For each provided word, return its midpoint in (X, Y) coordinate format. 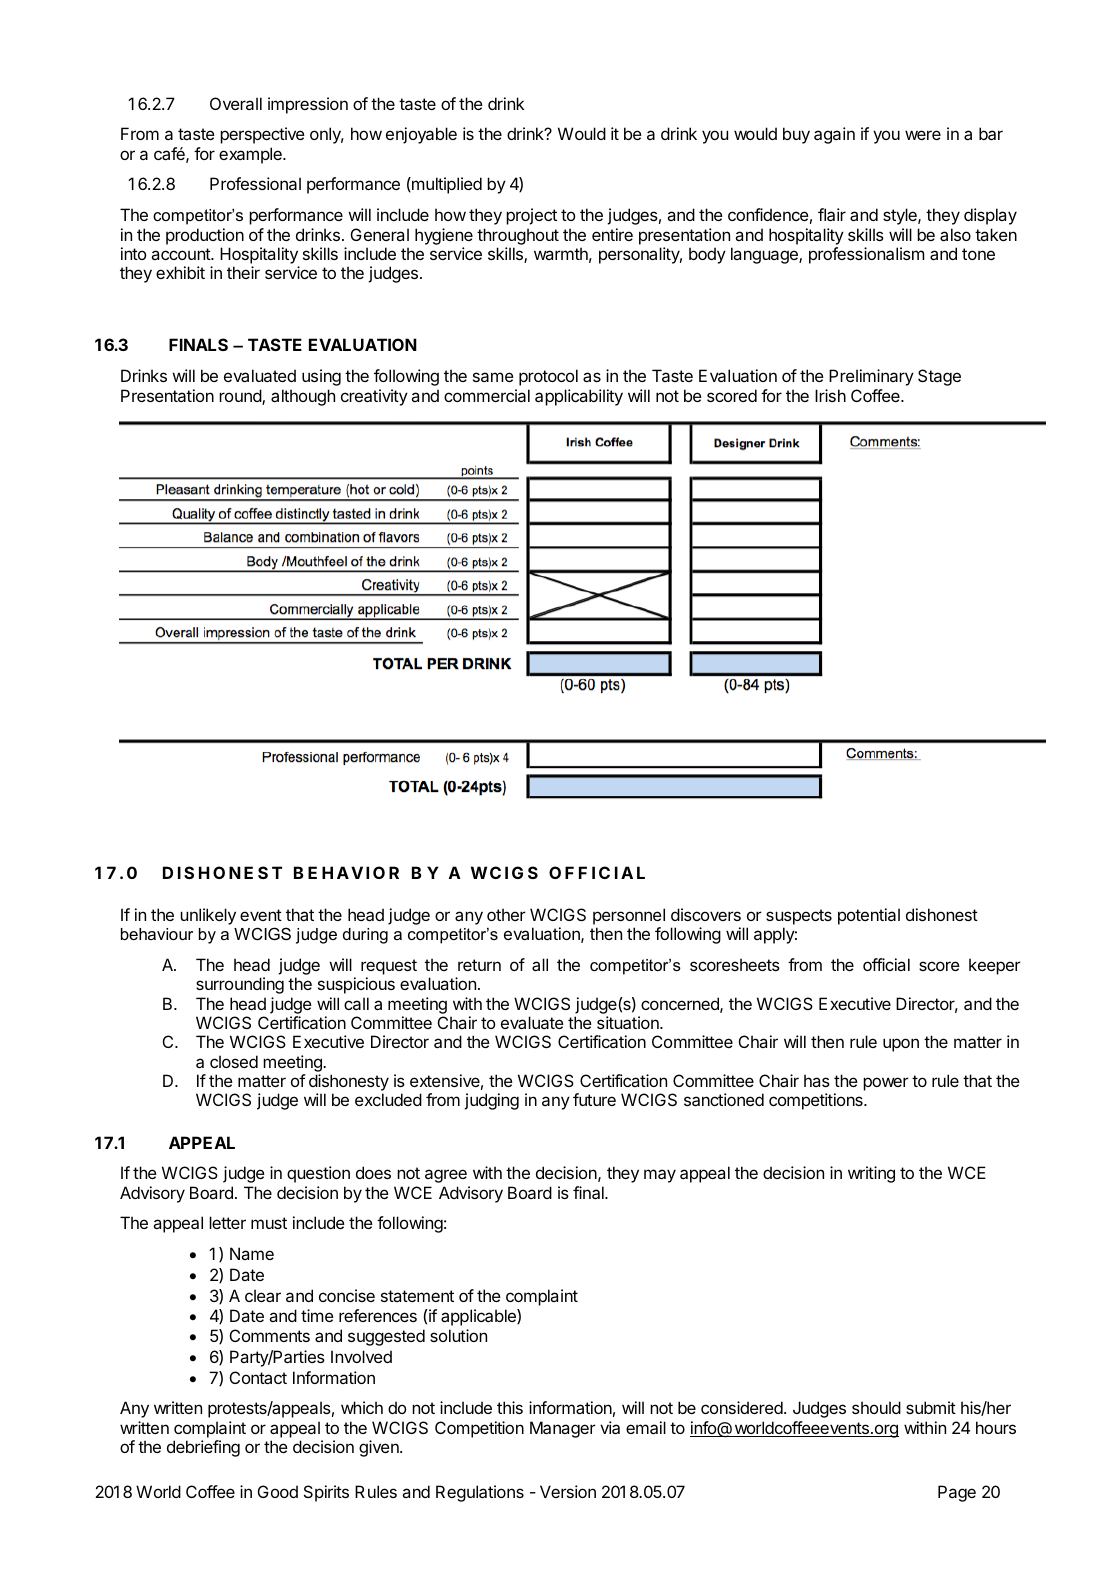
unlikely (208, 916)
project (531, 216)
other (506, 914)
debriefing (203, 1448)
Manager (563, 1429)
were (923, 135)
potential (869, 916)
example (251, 155)
